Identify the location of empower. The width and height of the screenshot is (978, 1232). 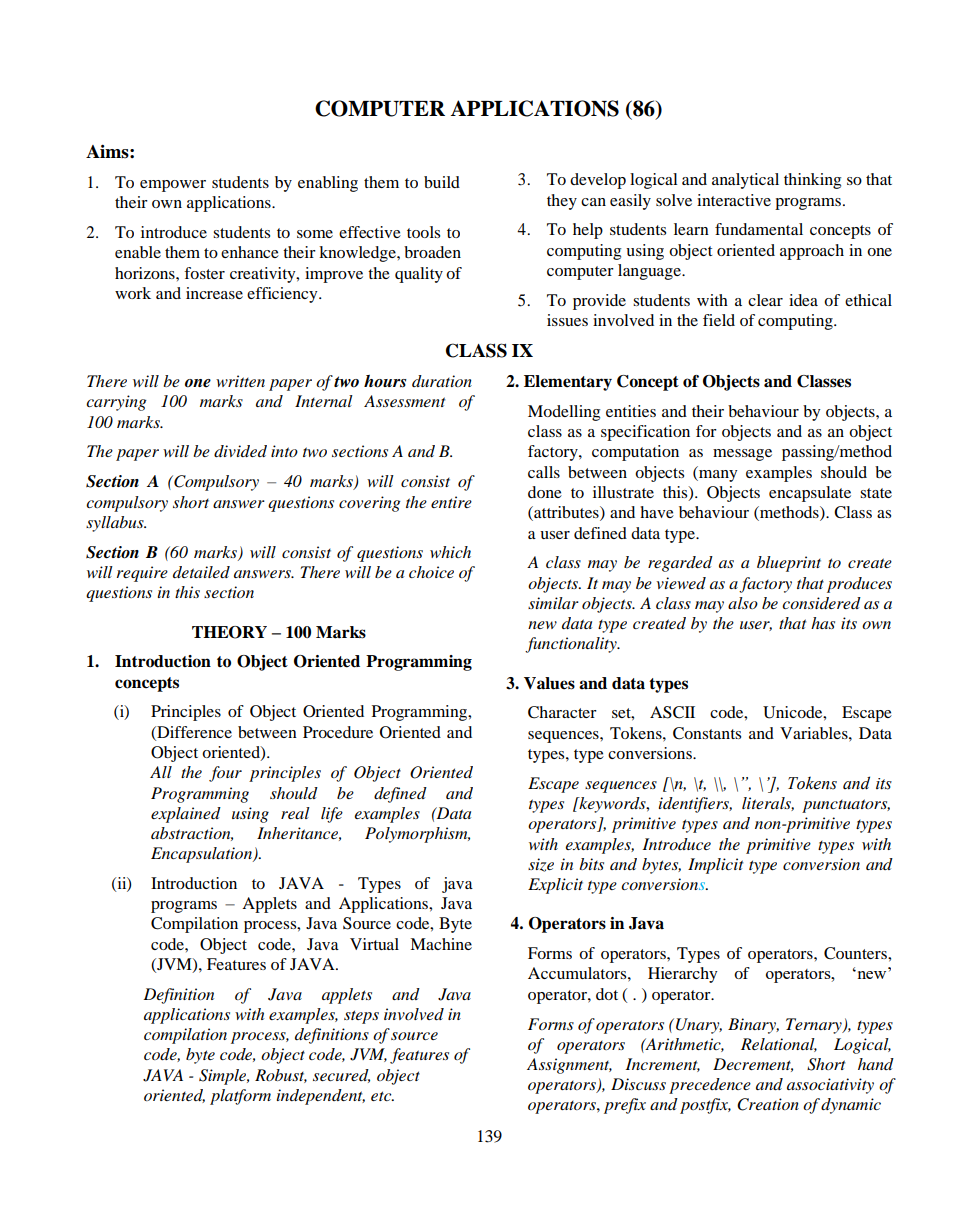
(173, 186).
